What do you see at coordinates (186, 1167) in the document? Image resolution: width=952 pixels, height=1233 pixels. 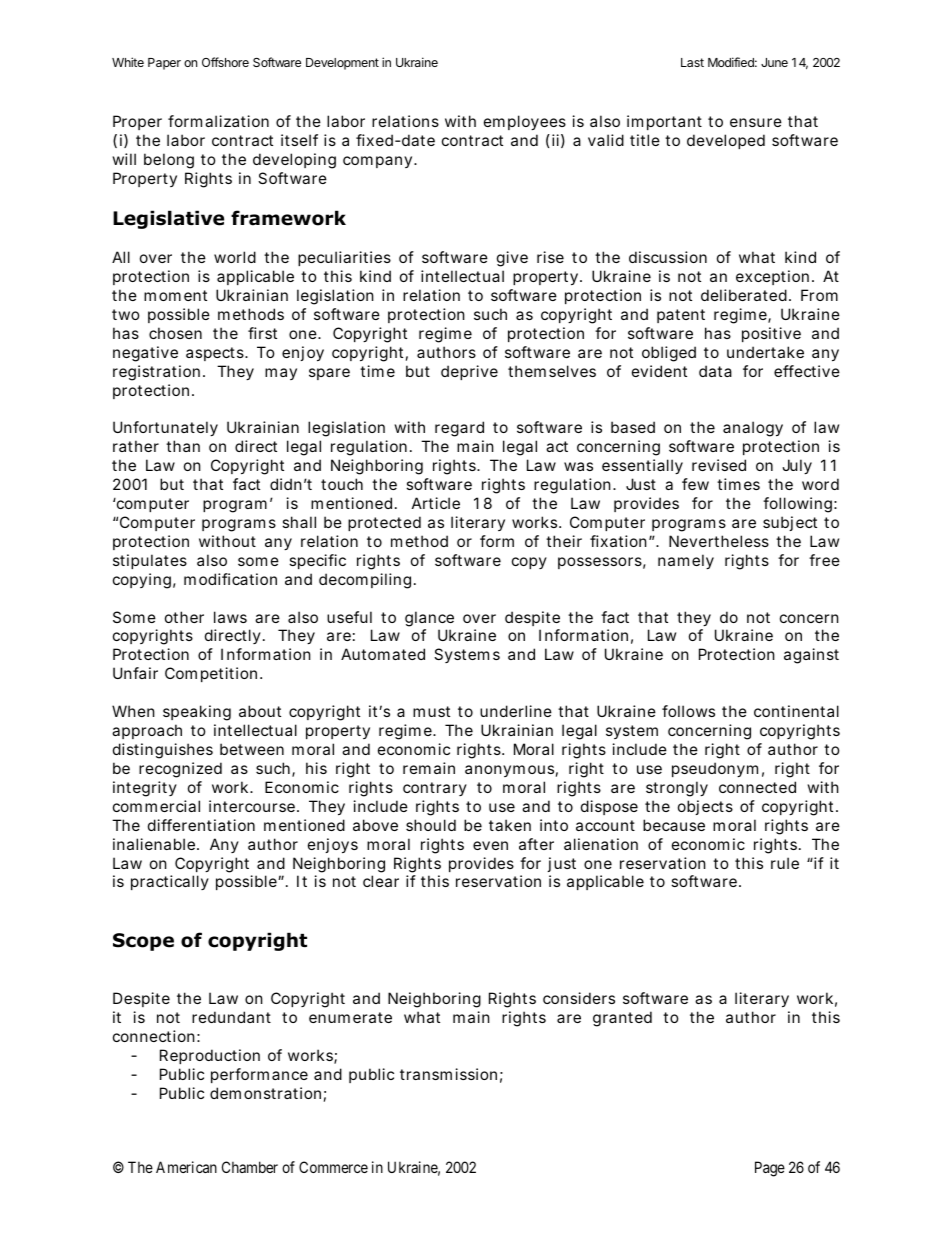 I see `American` at bounding box center [186, 1167].
